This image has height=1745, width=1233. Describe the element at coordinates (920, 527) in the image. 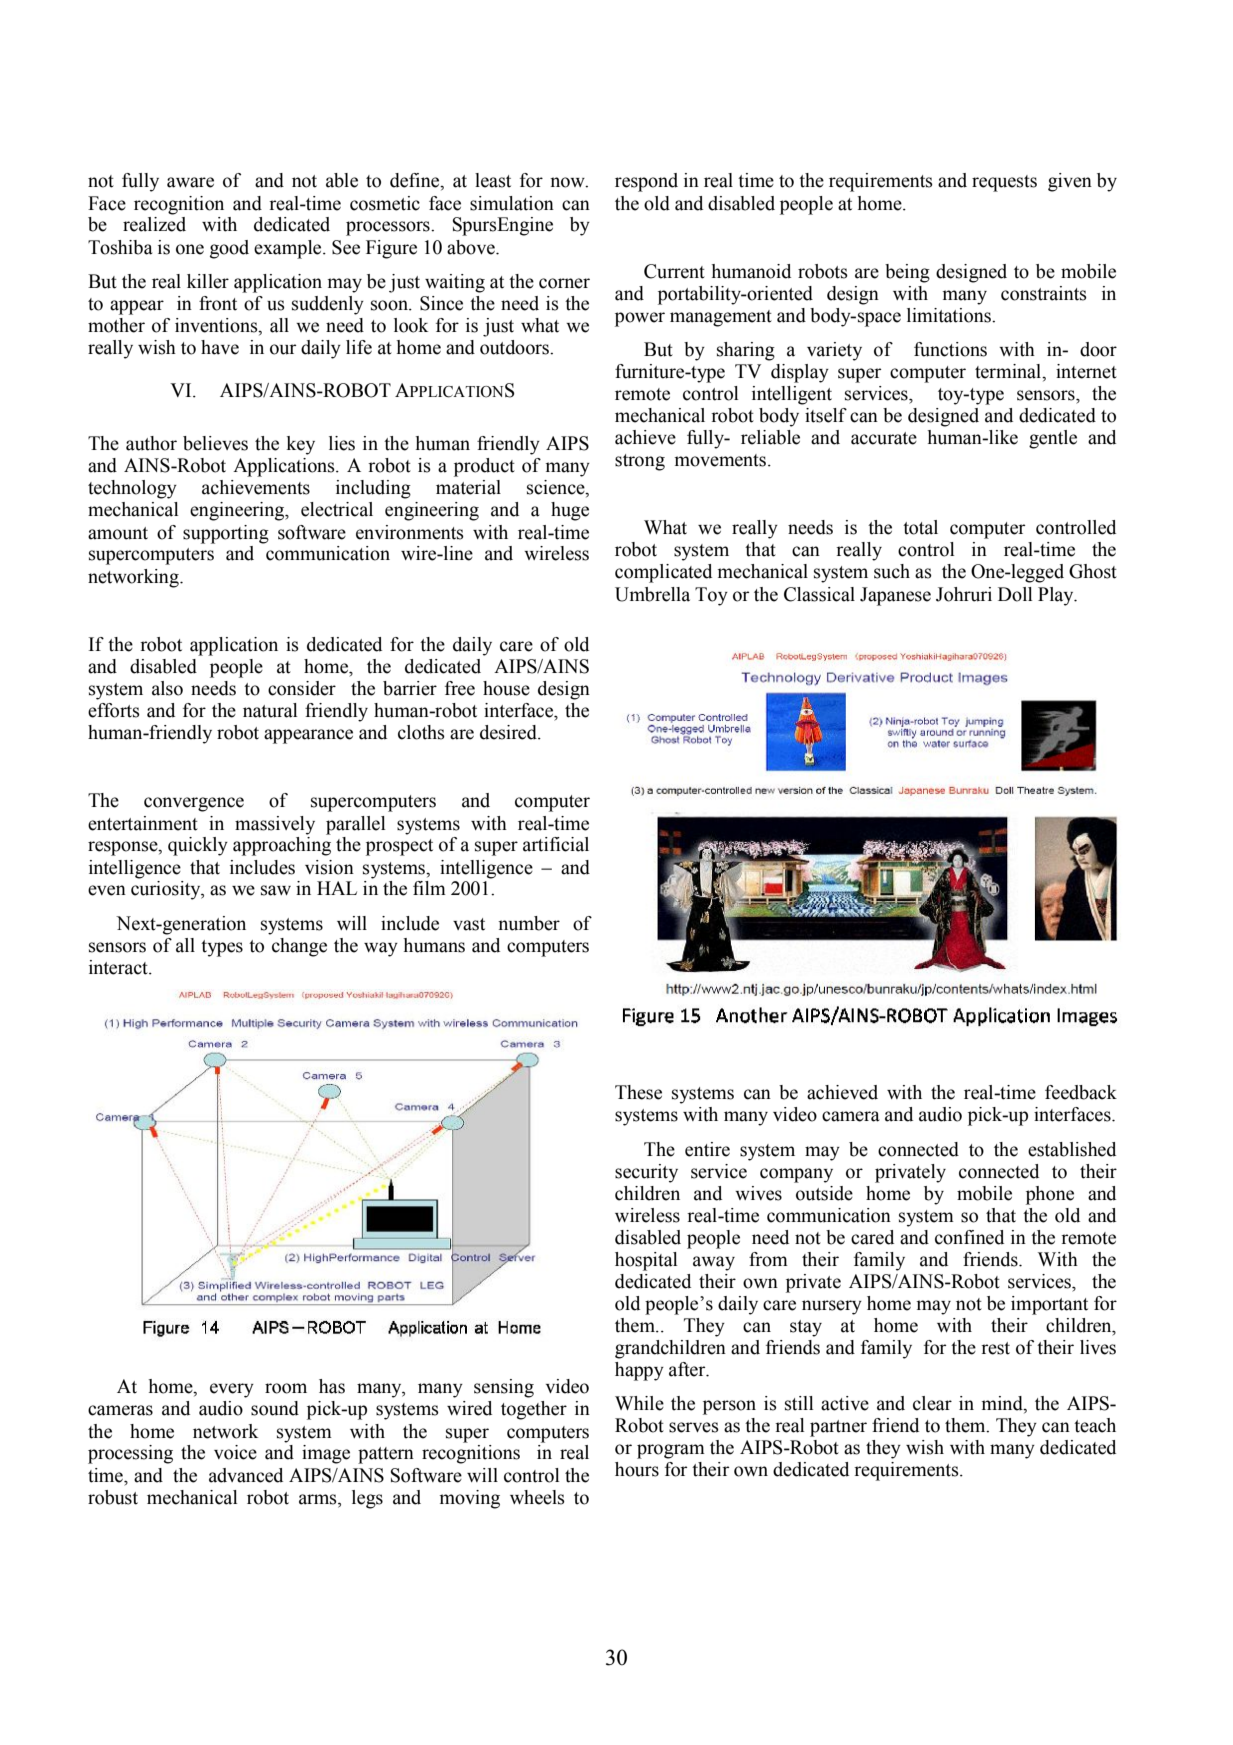

I see `total` at that location.
